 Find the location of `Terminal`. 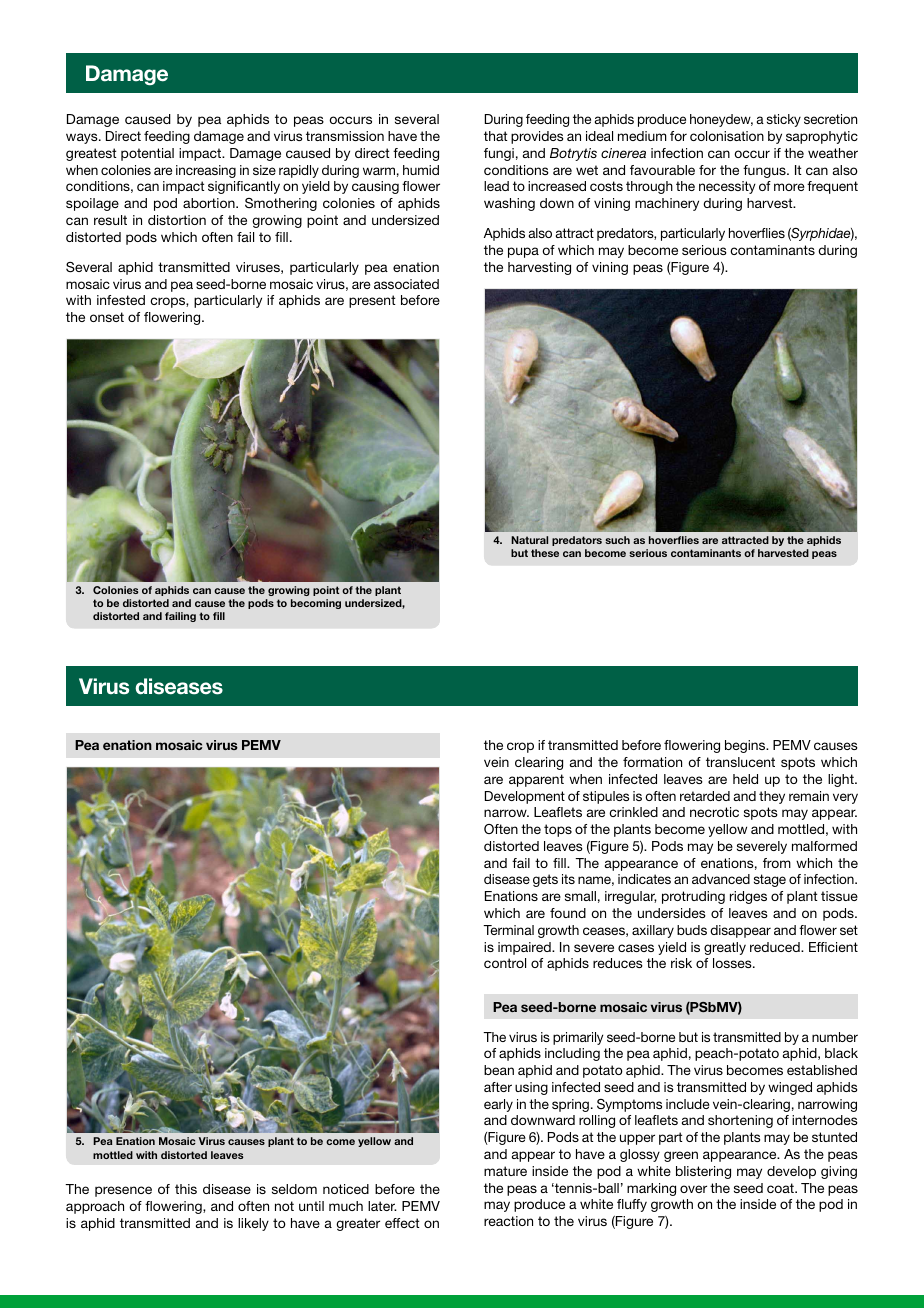

Terminal is located at coordinates (508, 930).
